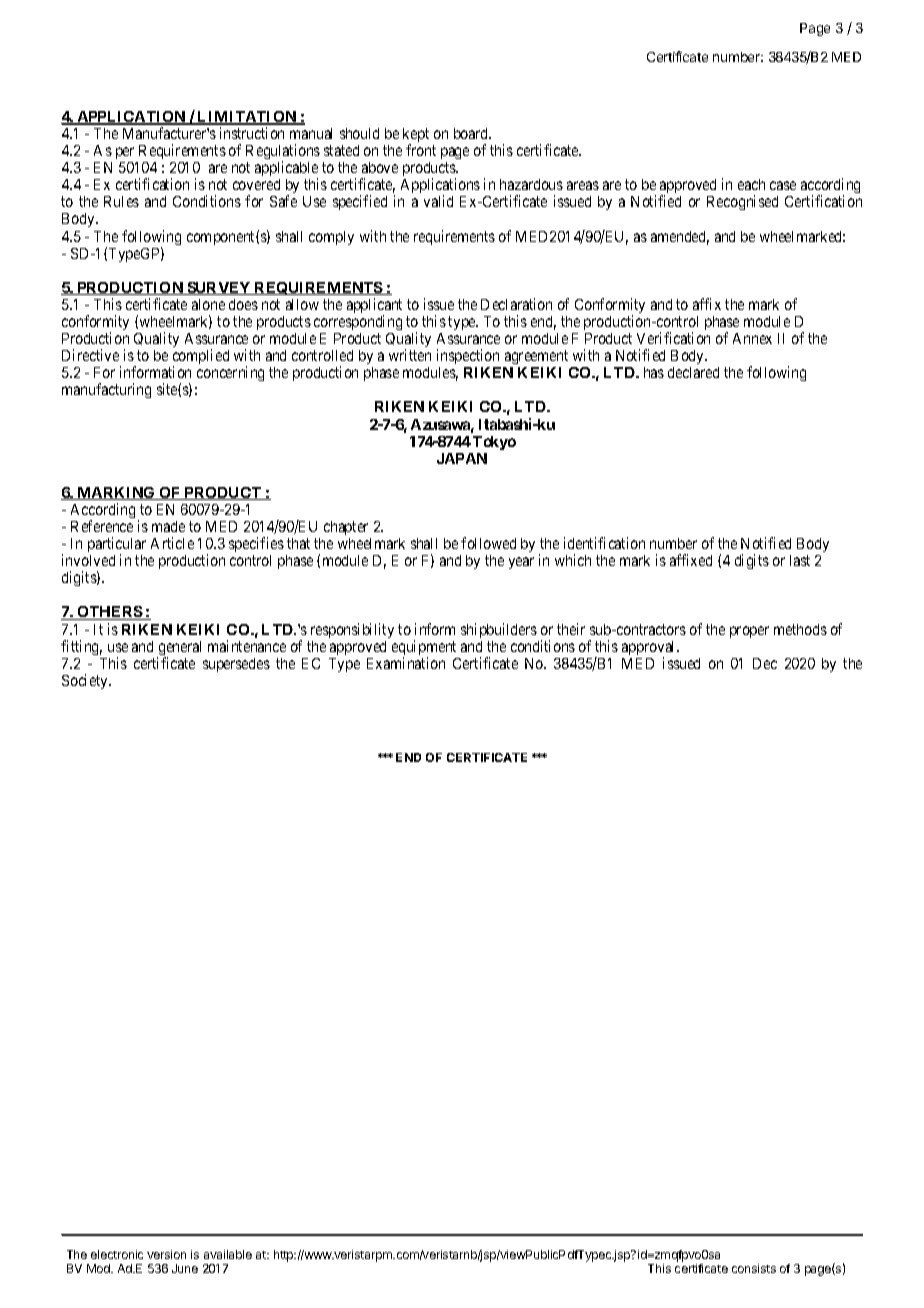 The image size is (924, 1308). What do you see at coordinates (421, 150) in the image?
I see `front` at bounding box center [421, 150].
